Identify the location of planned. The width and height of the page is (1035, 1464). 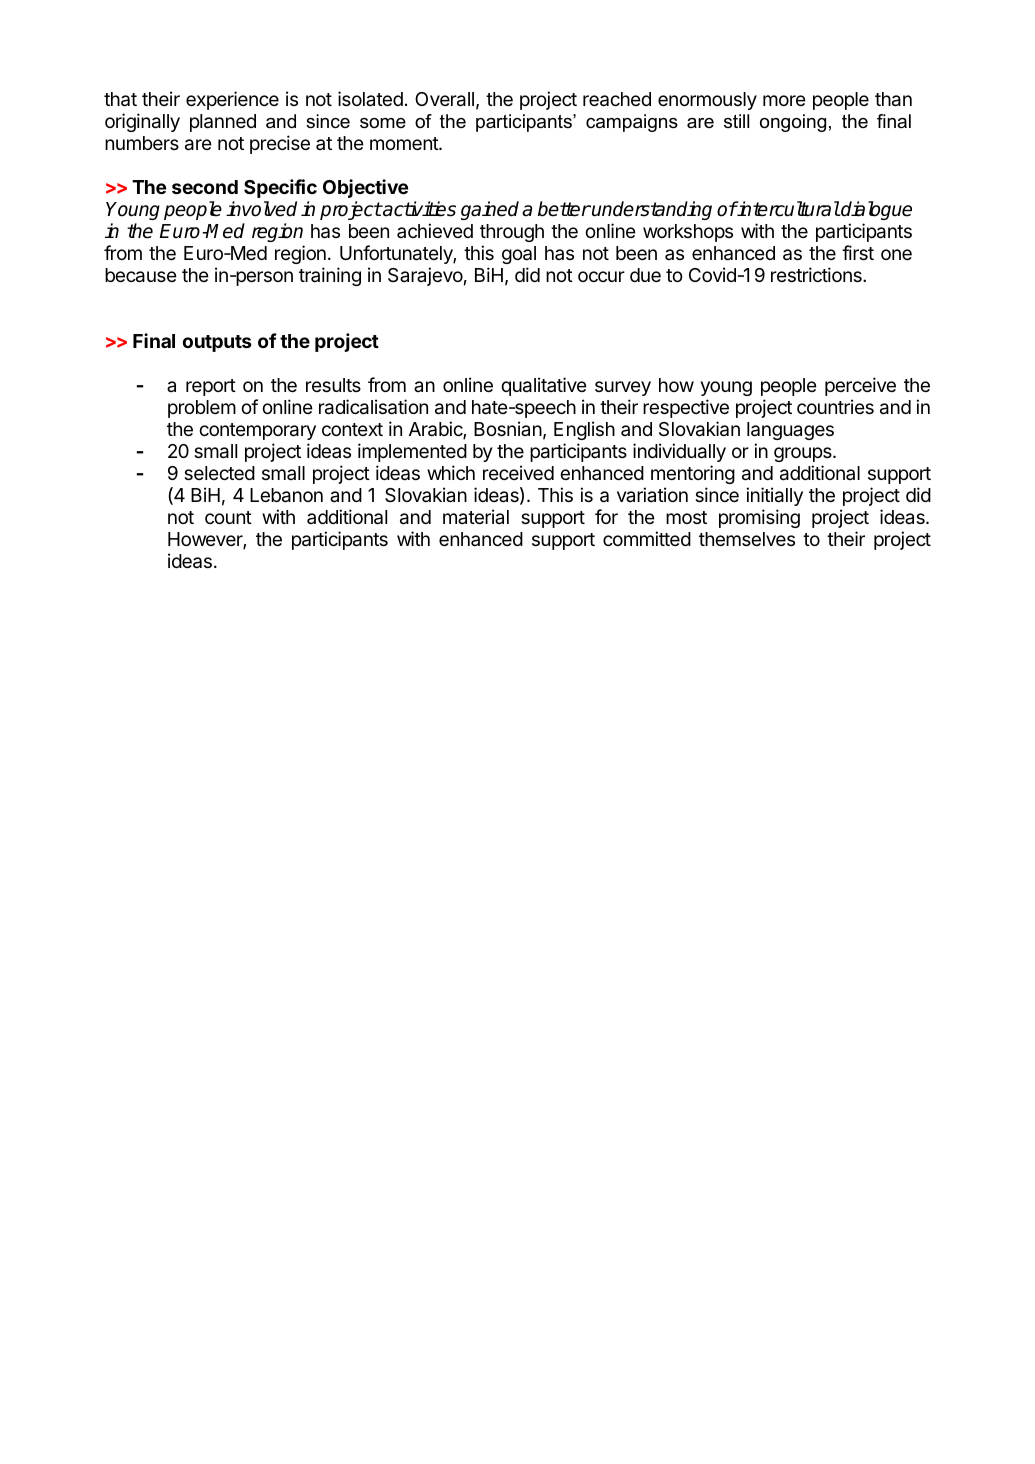
(223, 123).
